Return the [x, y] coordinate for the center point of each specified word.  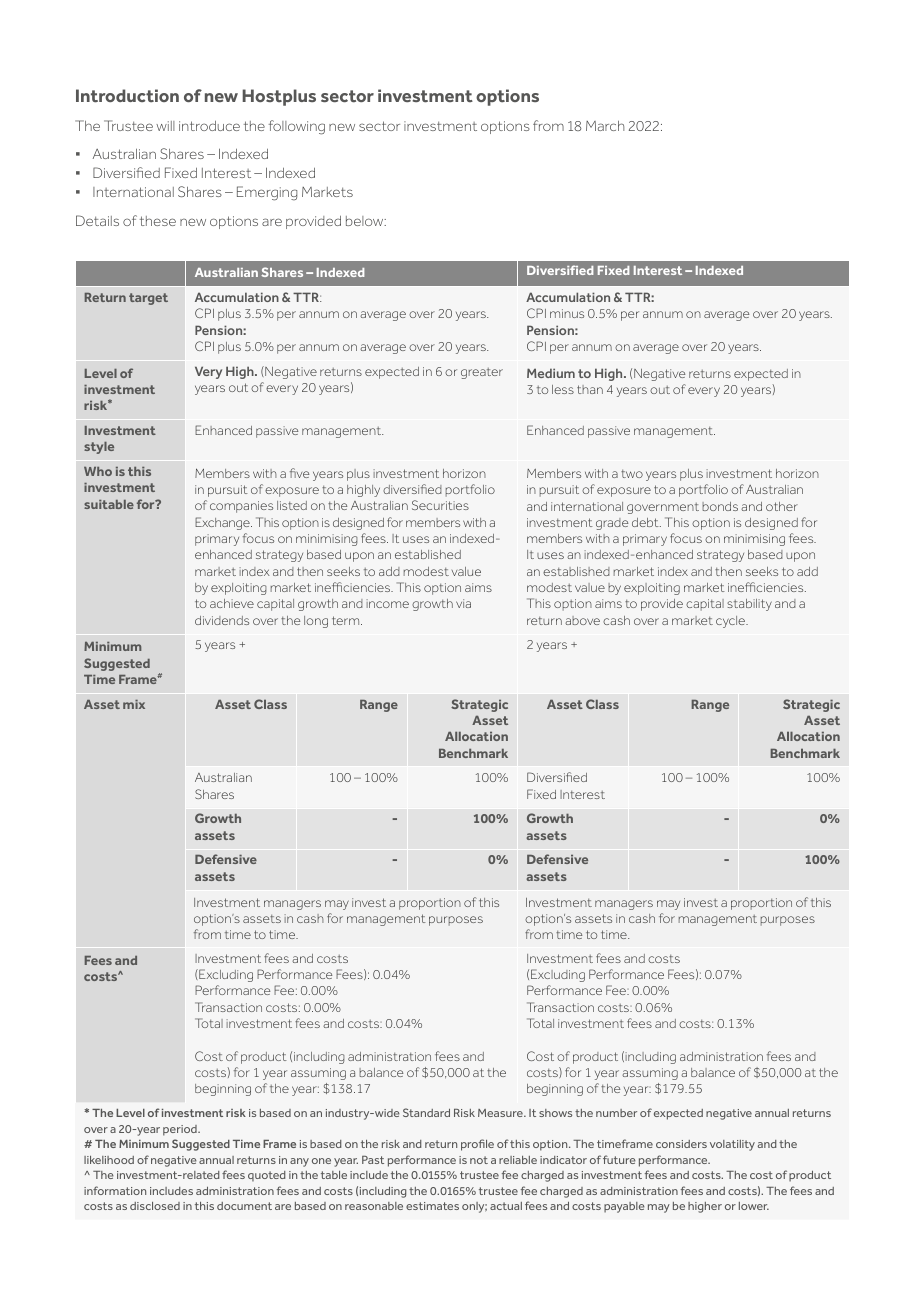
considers [681, 1144]
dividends [222, 620]
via [463, 603]
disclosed [155, 1206]
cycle [731, 622]
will [165, 126]
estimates [432, 1206]
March [605, 126]
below [366, 221]
